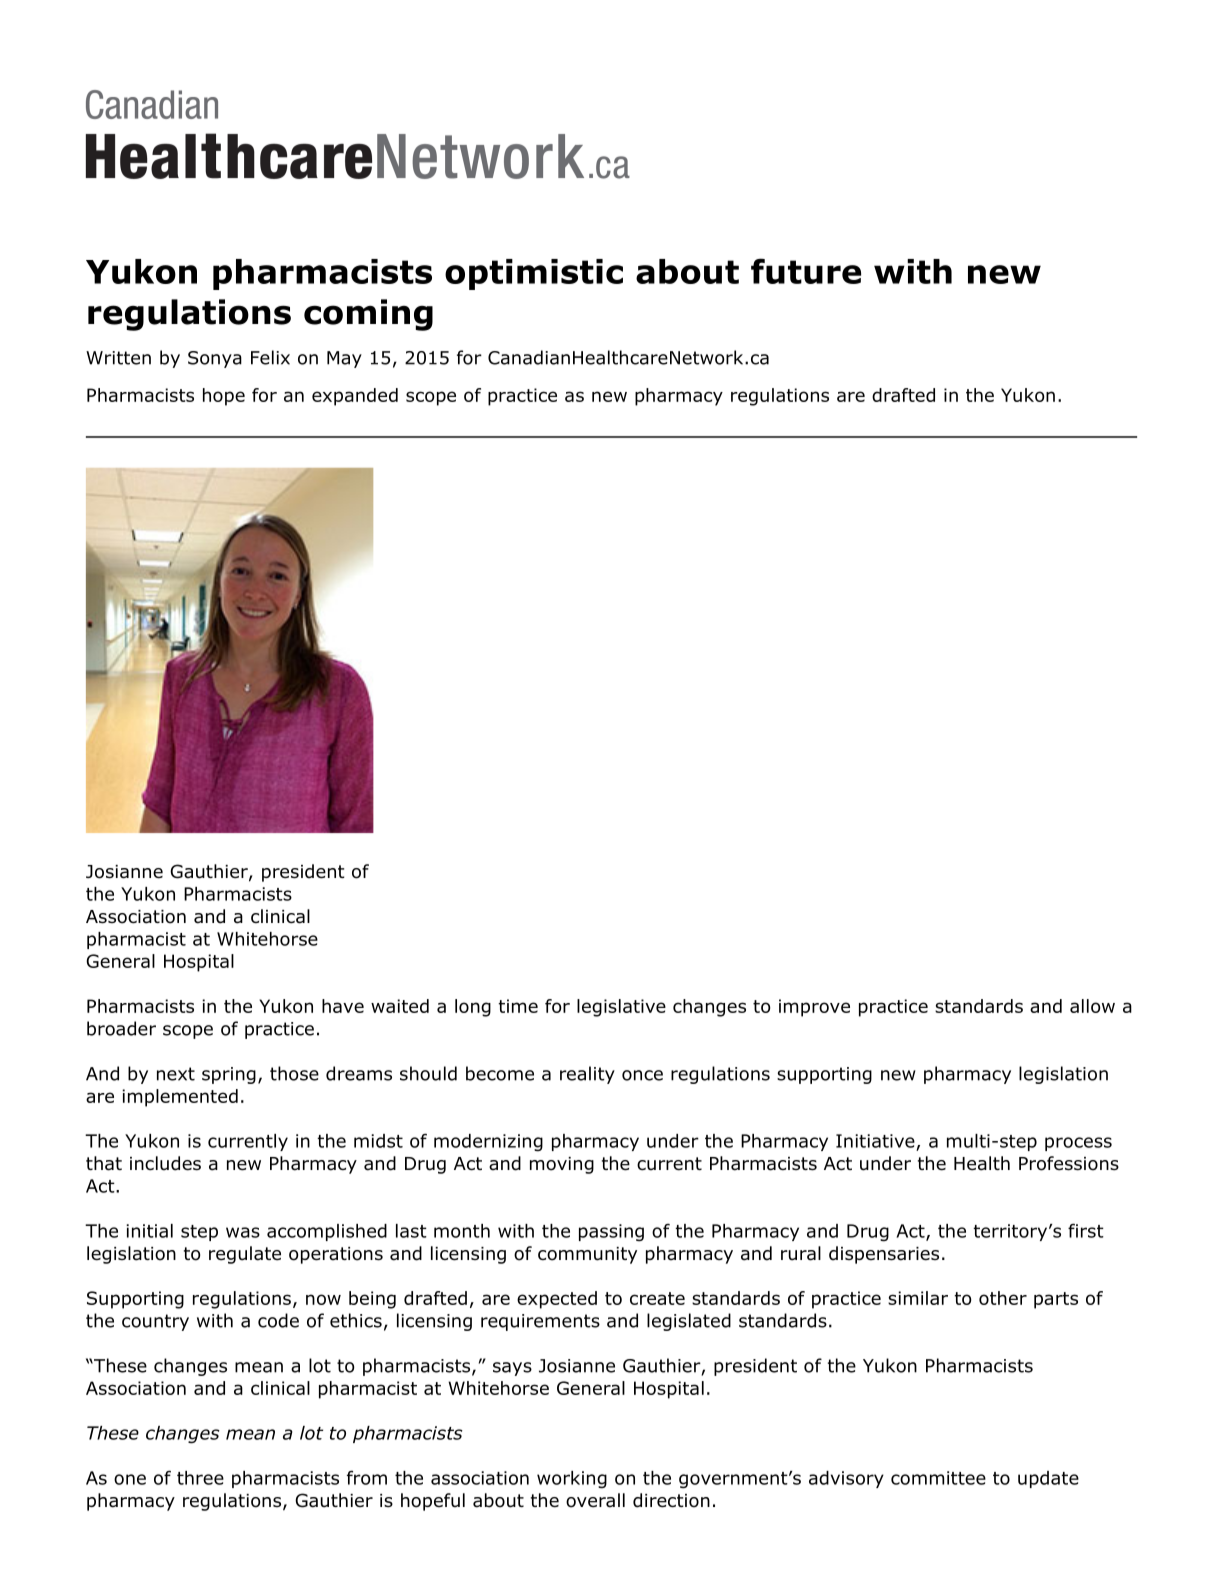  What do you see at coordinates (562, 1165) in the screenshot?
I see `moving` at bounding box center [562, 1165].
